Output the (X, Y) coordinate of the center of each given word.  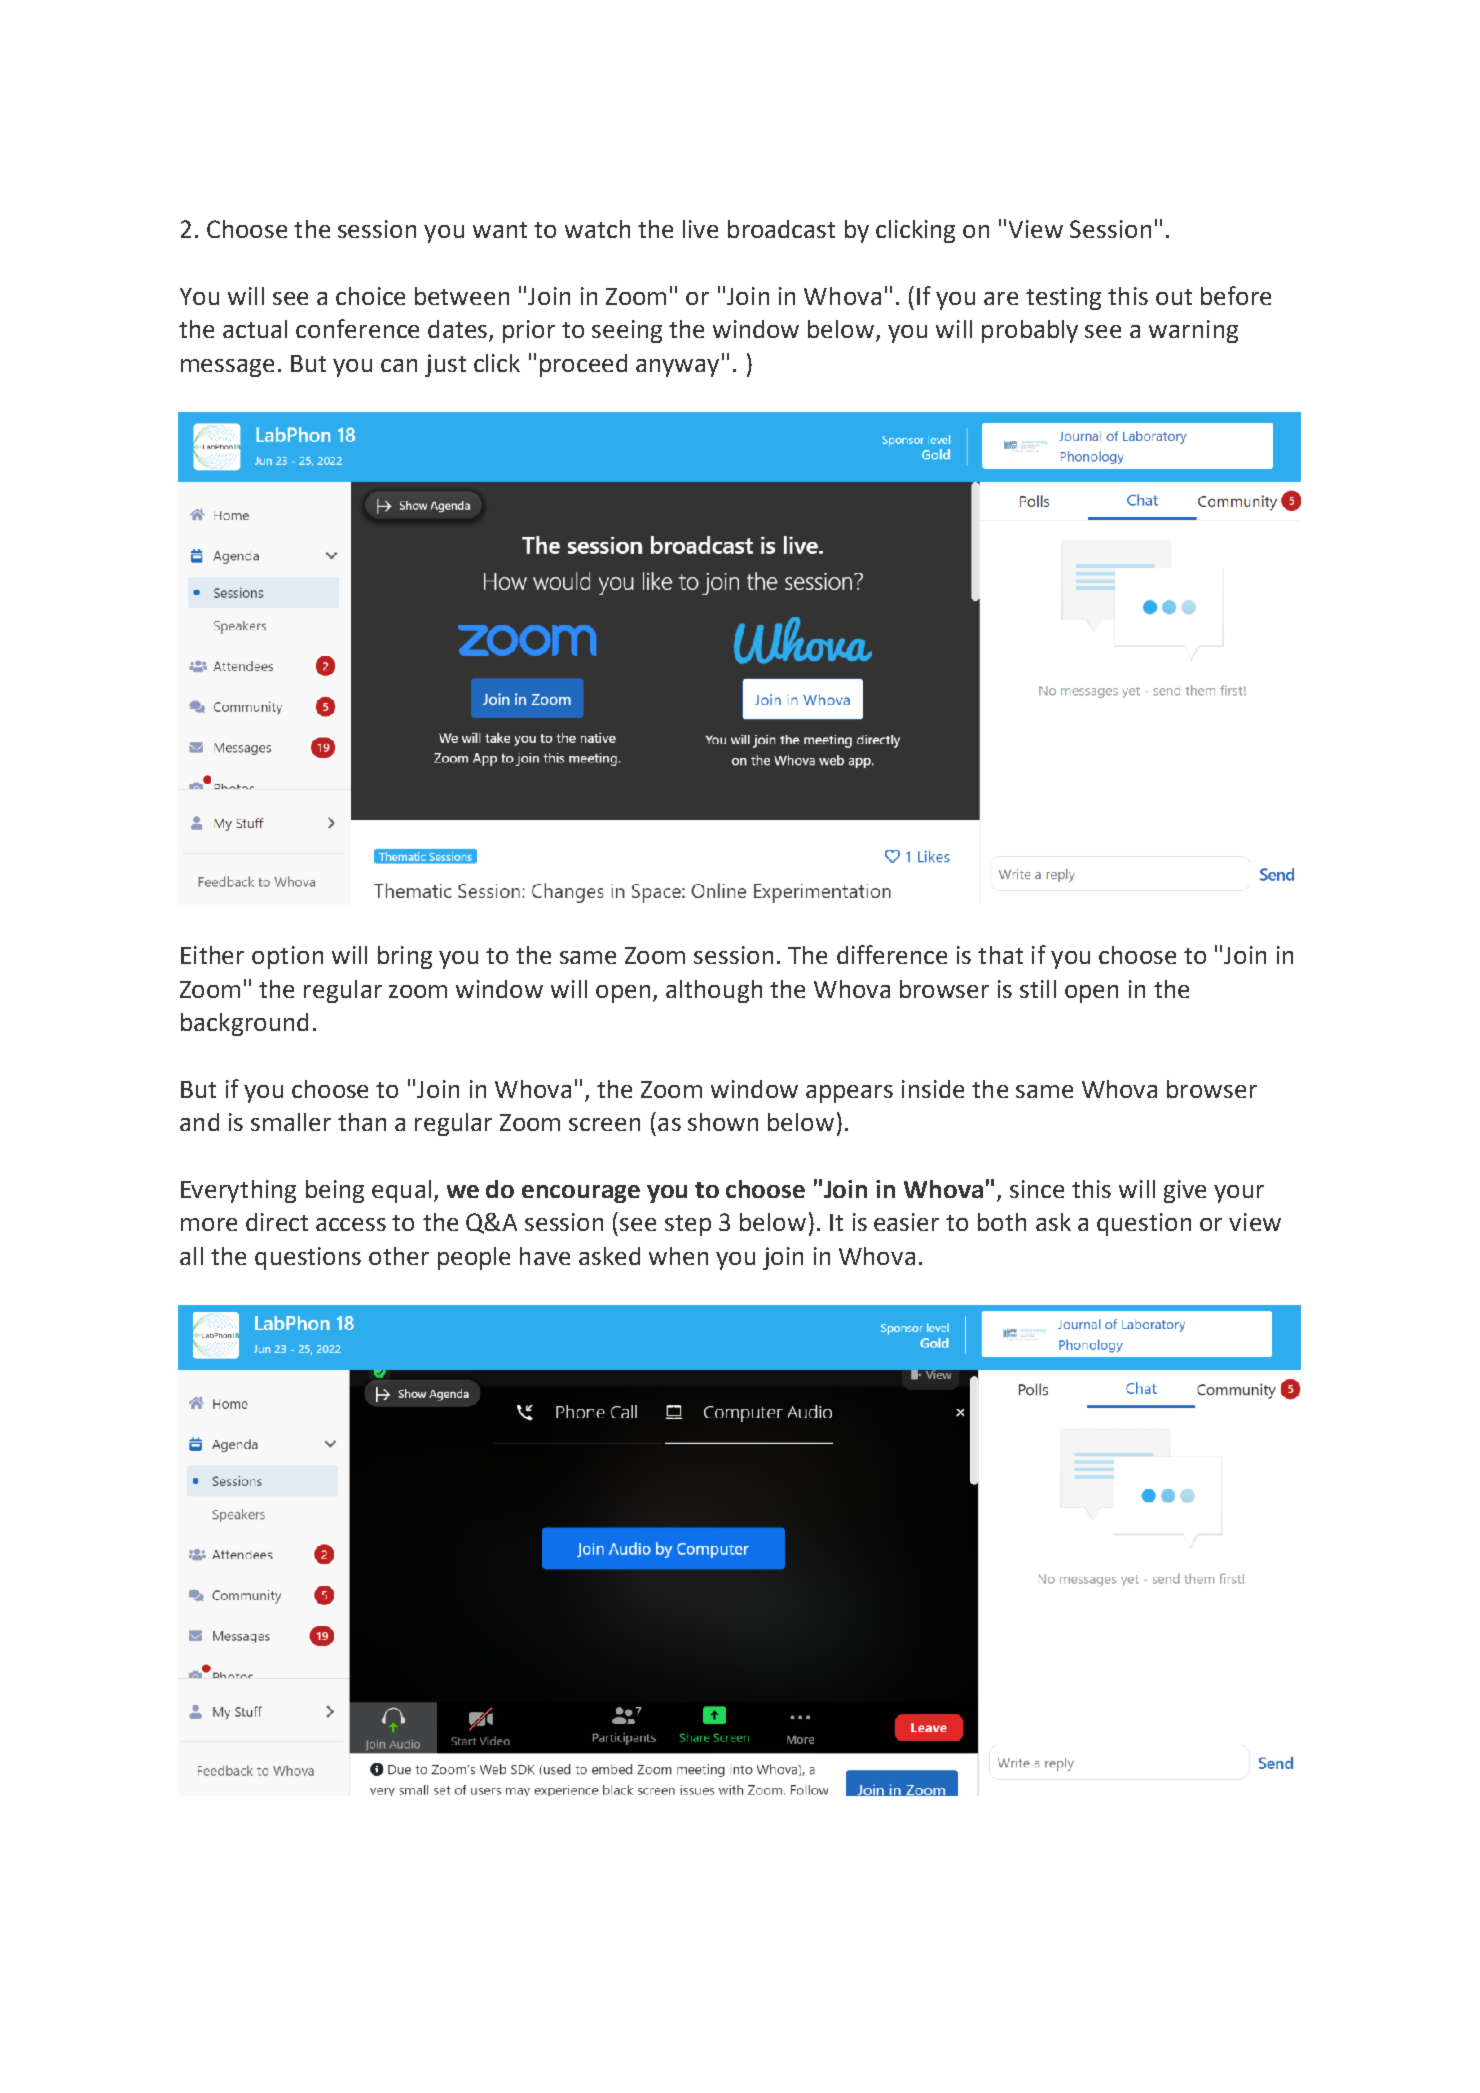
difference (892, 954)
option (287, 957)
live (700, 229)
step (688, 1225)
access (351, 1224)
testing (1063, 298)
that (1000, 955)
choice (370, 296)
